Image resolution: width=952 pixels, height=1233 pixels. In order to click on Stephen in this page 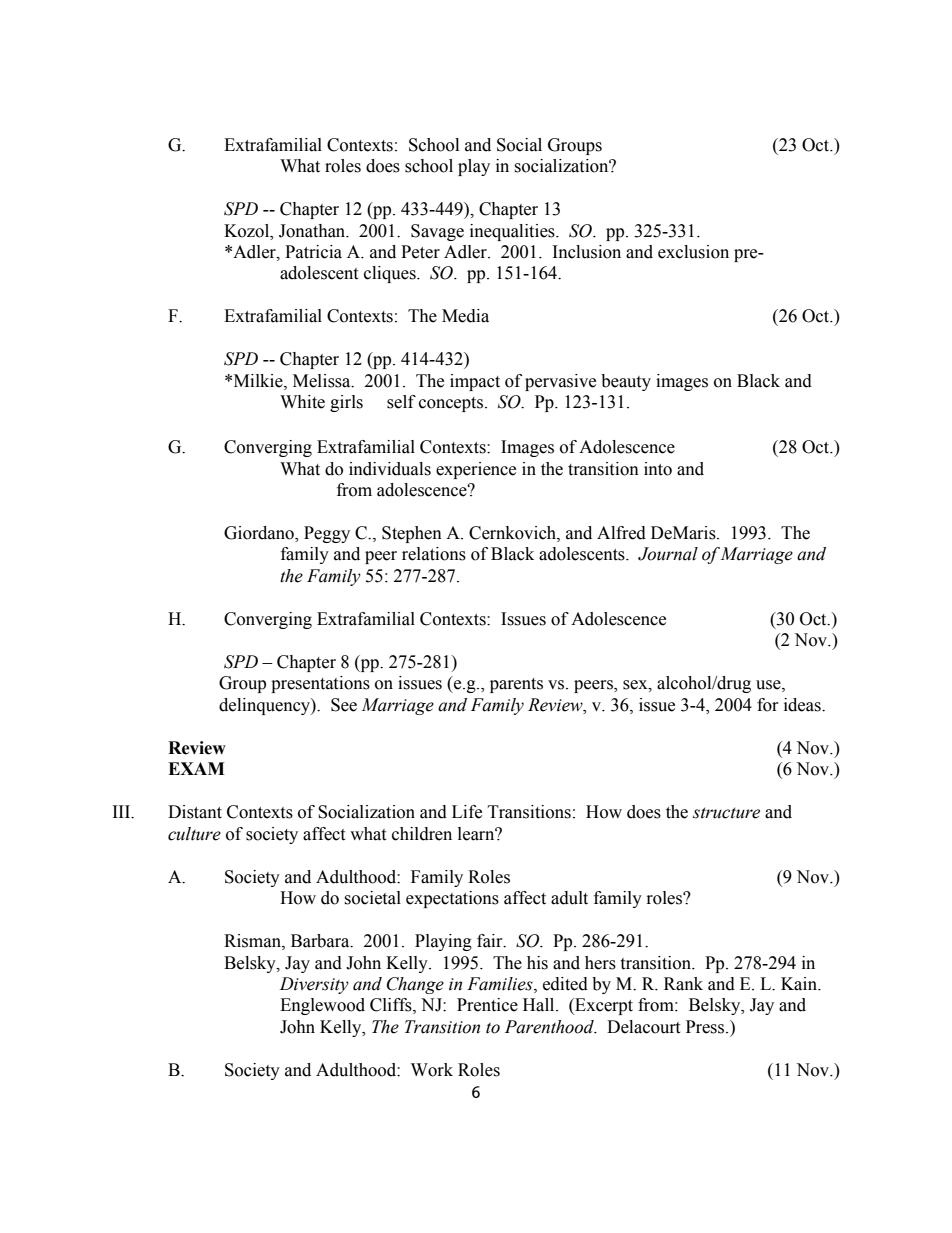, I will do `click(412, 534)`.
